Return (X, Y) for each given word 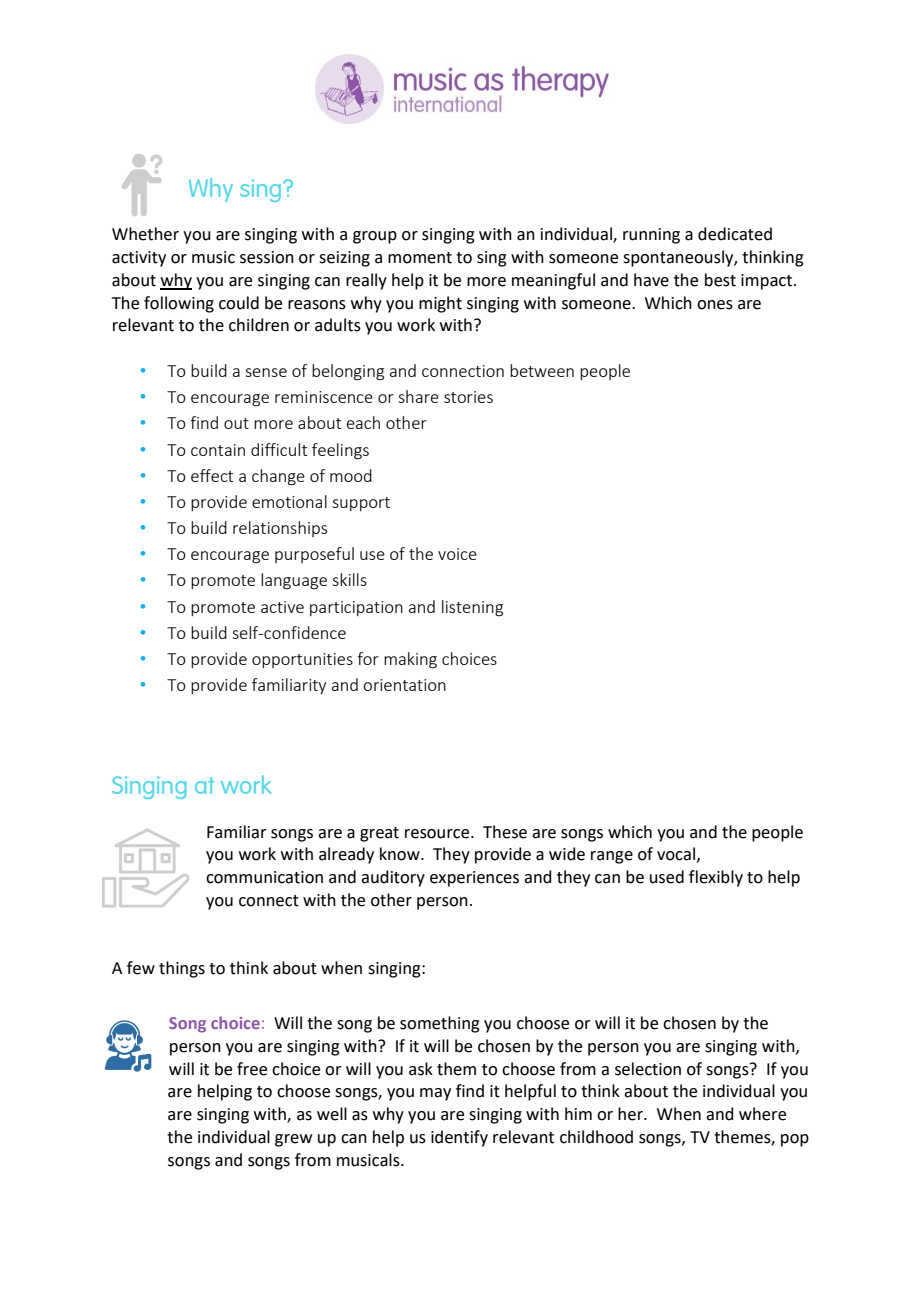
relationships (280, 529)
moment (420, 258)
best (720, 280)
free (252, 1069)
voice (457, 554)
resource (438, 834)
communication (264, 877)
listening (472, 608)
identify (459, 1138)
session (267, 257)
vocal (676, 854)
